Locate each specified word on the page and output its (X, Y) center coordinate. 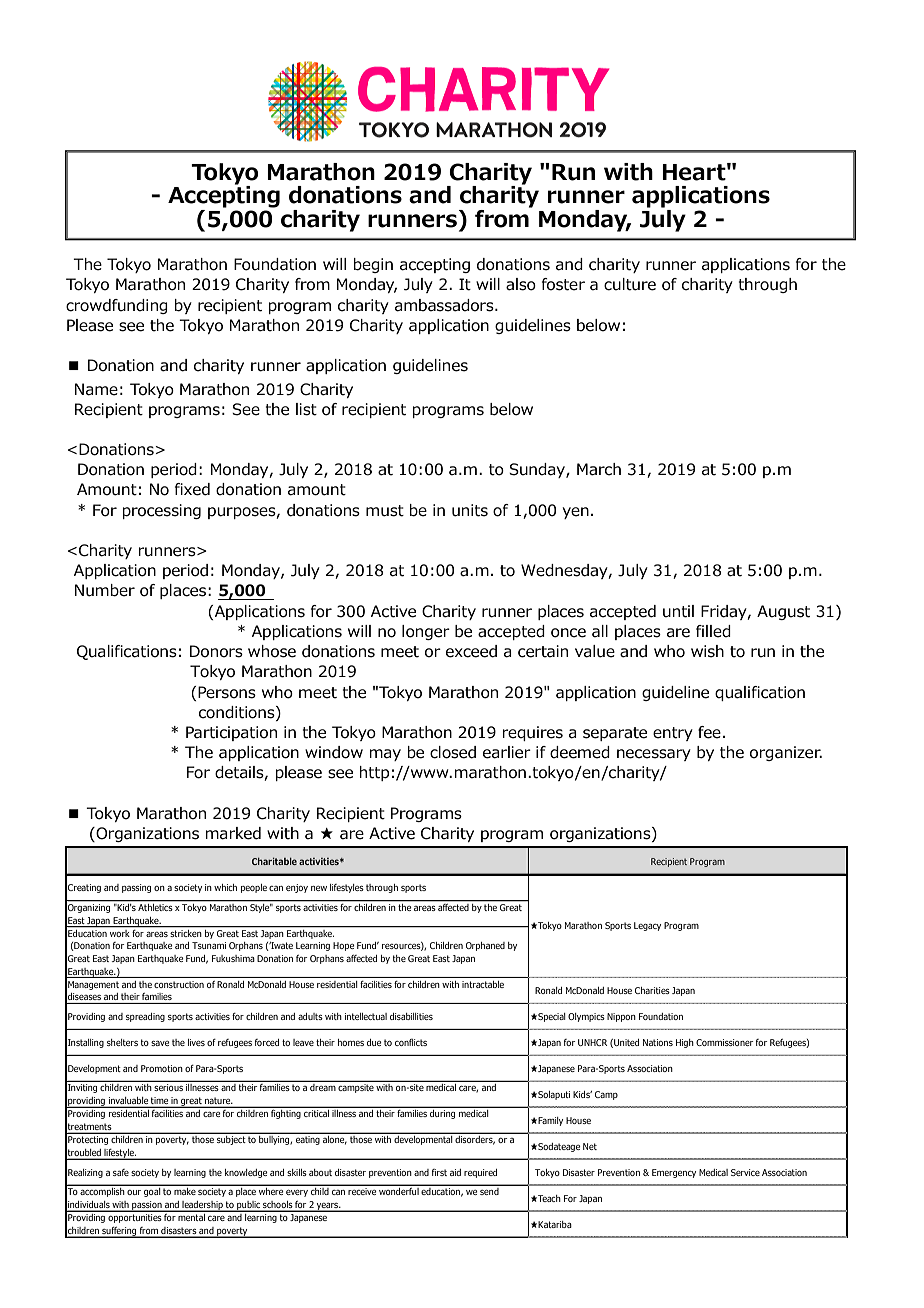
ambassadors (445, 305)
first (439, 1172)
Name (96, 389)
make (185, 1191)
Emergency (674, 1173)
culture (630, 284)
